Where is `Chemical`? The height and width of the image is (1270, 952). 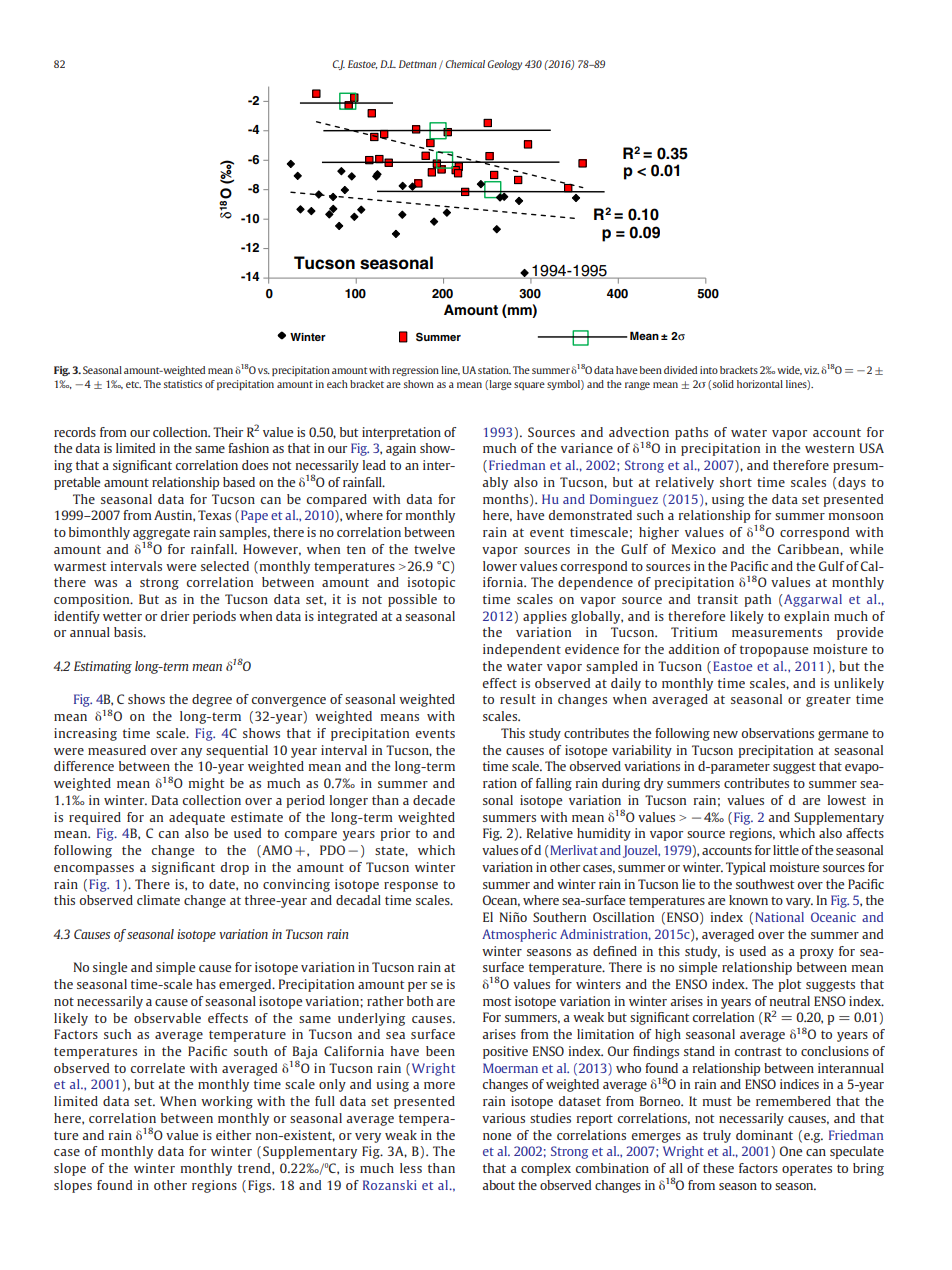
Chemical is located at coordinates (465, 64).
